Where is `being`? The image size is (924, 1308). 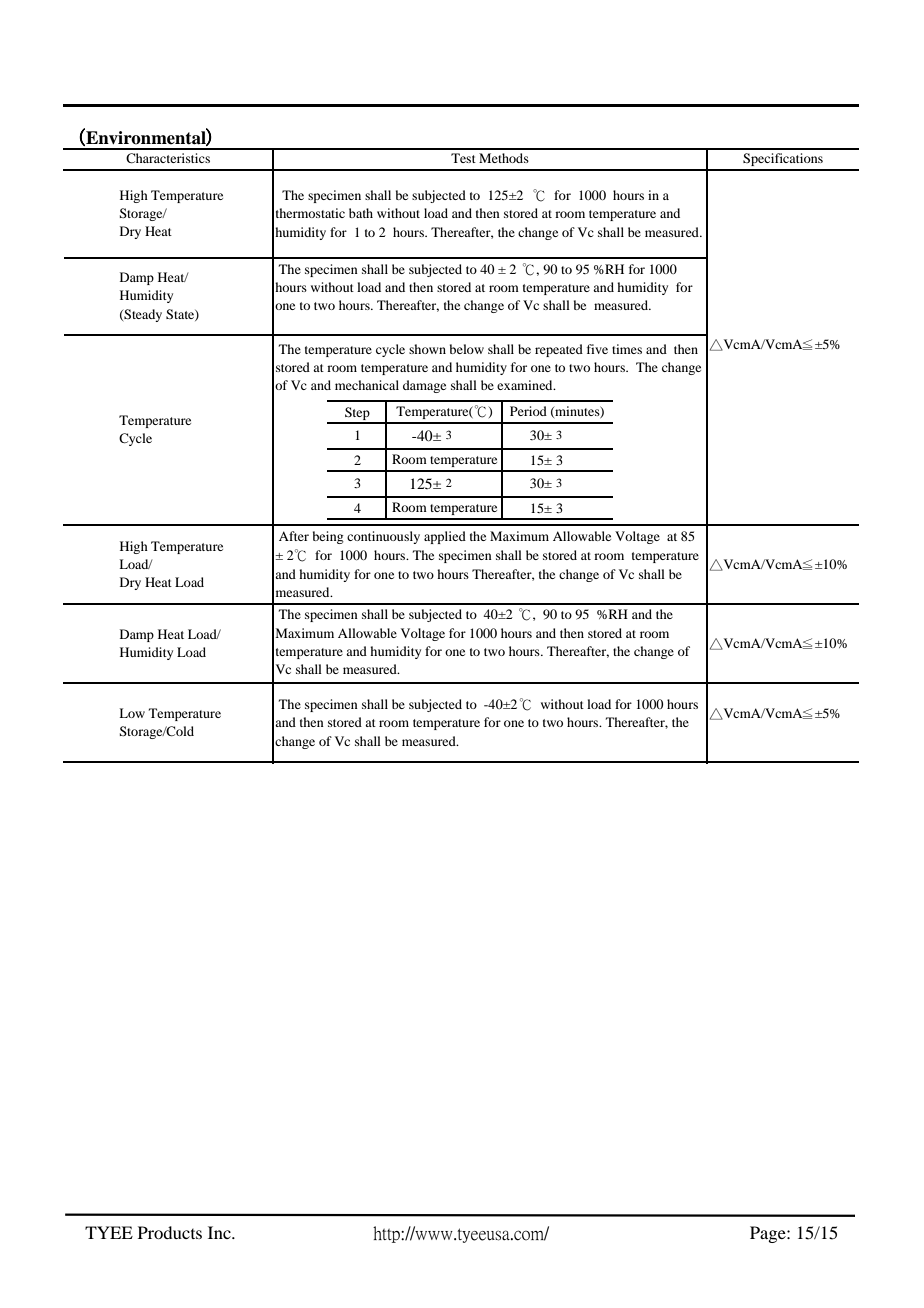
being is located at coordinates (328, 537).
